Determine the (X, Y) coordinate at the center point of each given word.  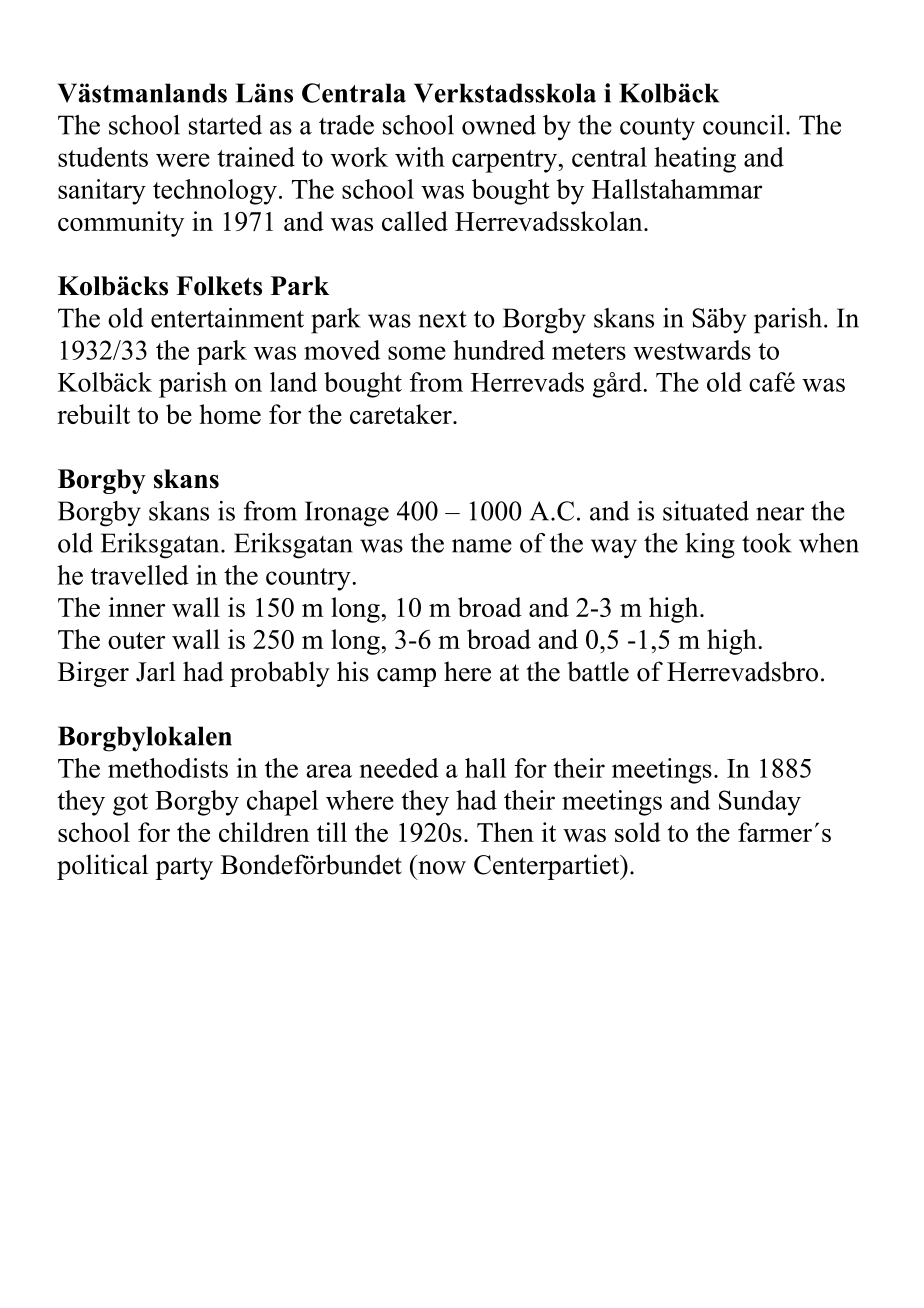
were (183, 160)
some (417, 353)
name (482, 546)
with (420, 157)
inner (136, 607)
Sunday (760, 803)
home (230, 414)
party (184, 868)
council (743, 125)
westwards (692, 350)
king (710, 546)
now (442, 868)
